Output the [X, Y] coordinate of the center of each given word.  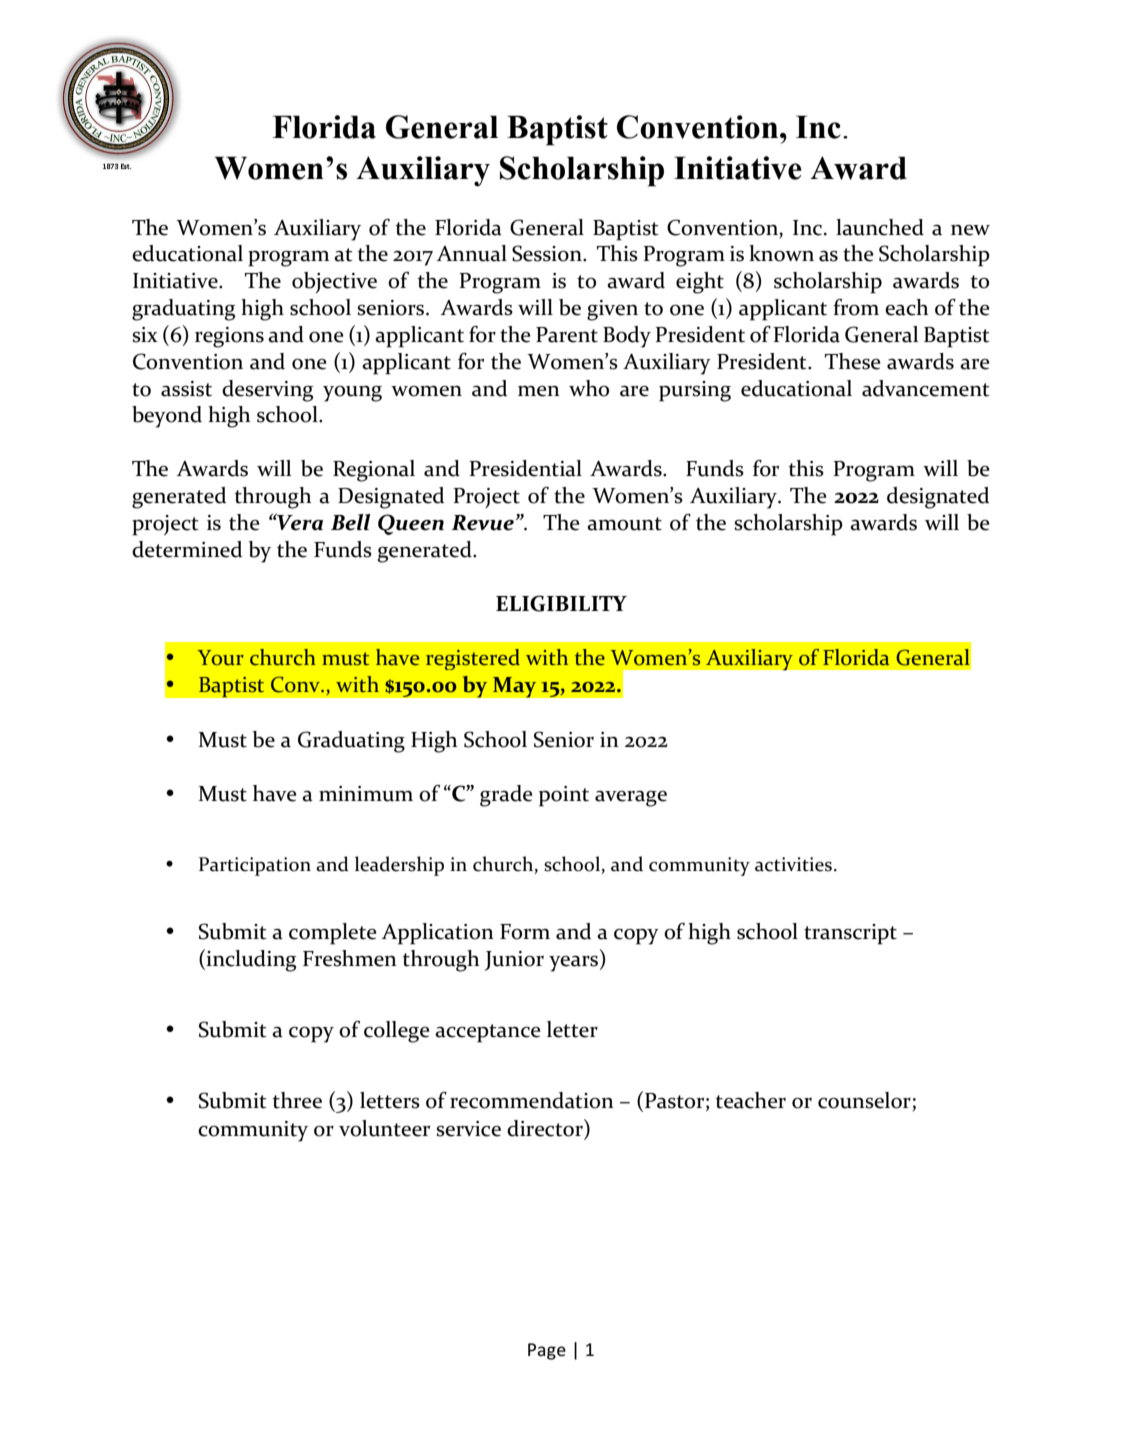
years [573, 963]
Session [548, 253]
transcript [850, 934]
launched [880, 227]
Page [547, 1351]
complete [333, 934]
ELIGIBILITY [561, 603]
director [546, 1128]
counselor [864, 1100]
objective [334, 282]
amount [624, 524]
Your [220, 658]
